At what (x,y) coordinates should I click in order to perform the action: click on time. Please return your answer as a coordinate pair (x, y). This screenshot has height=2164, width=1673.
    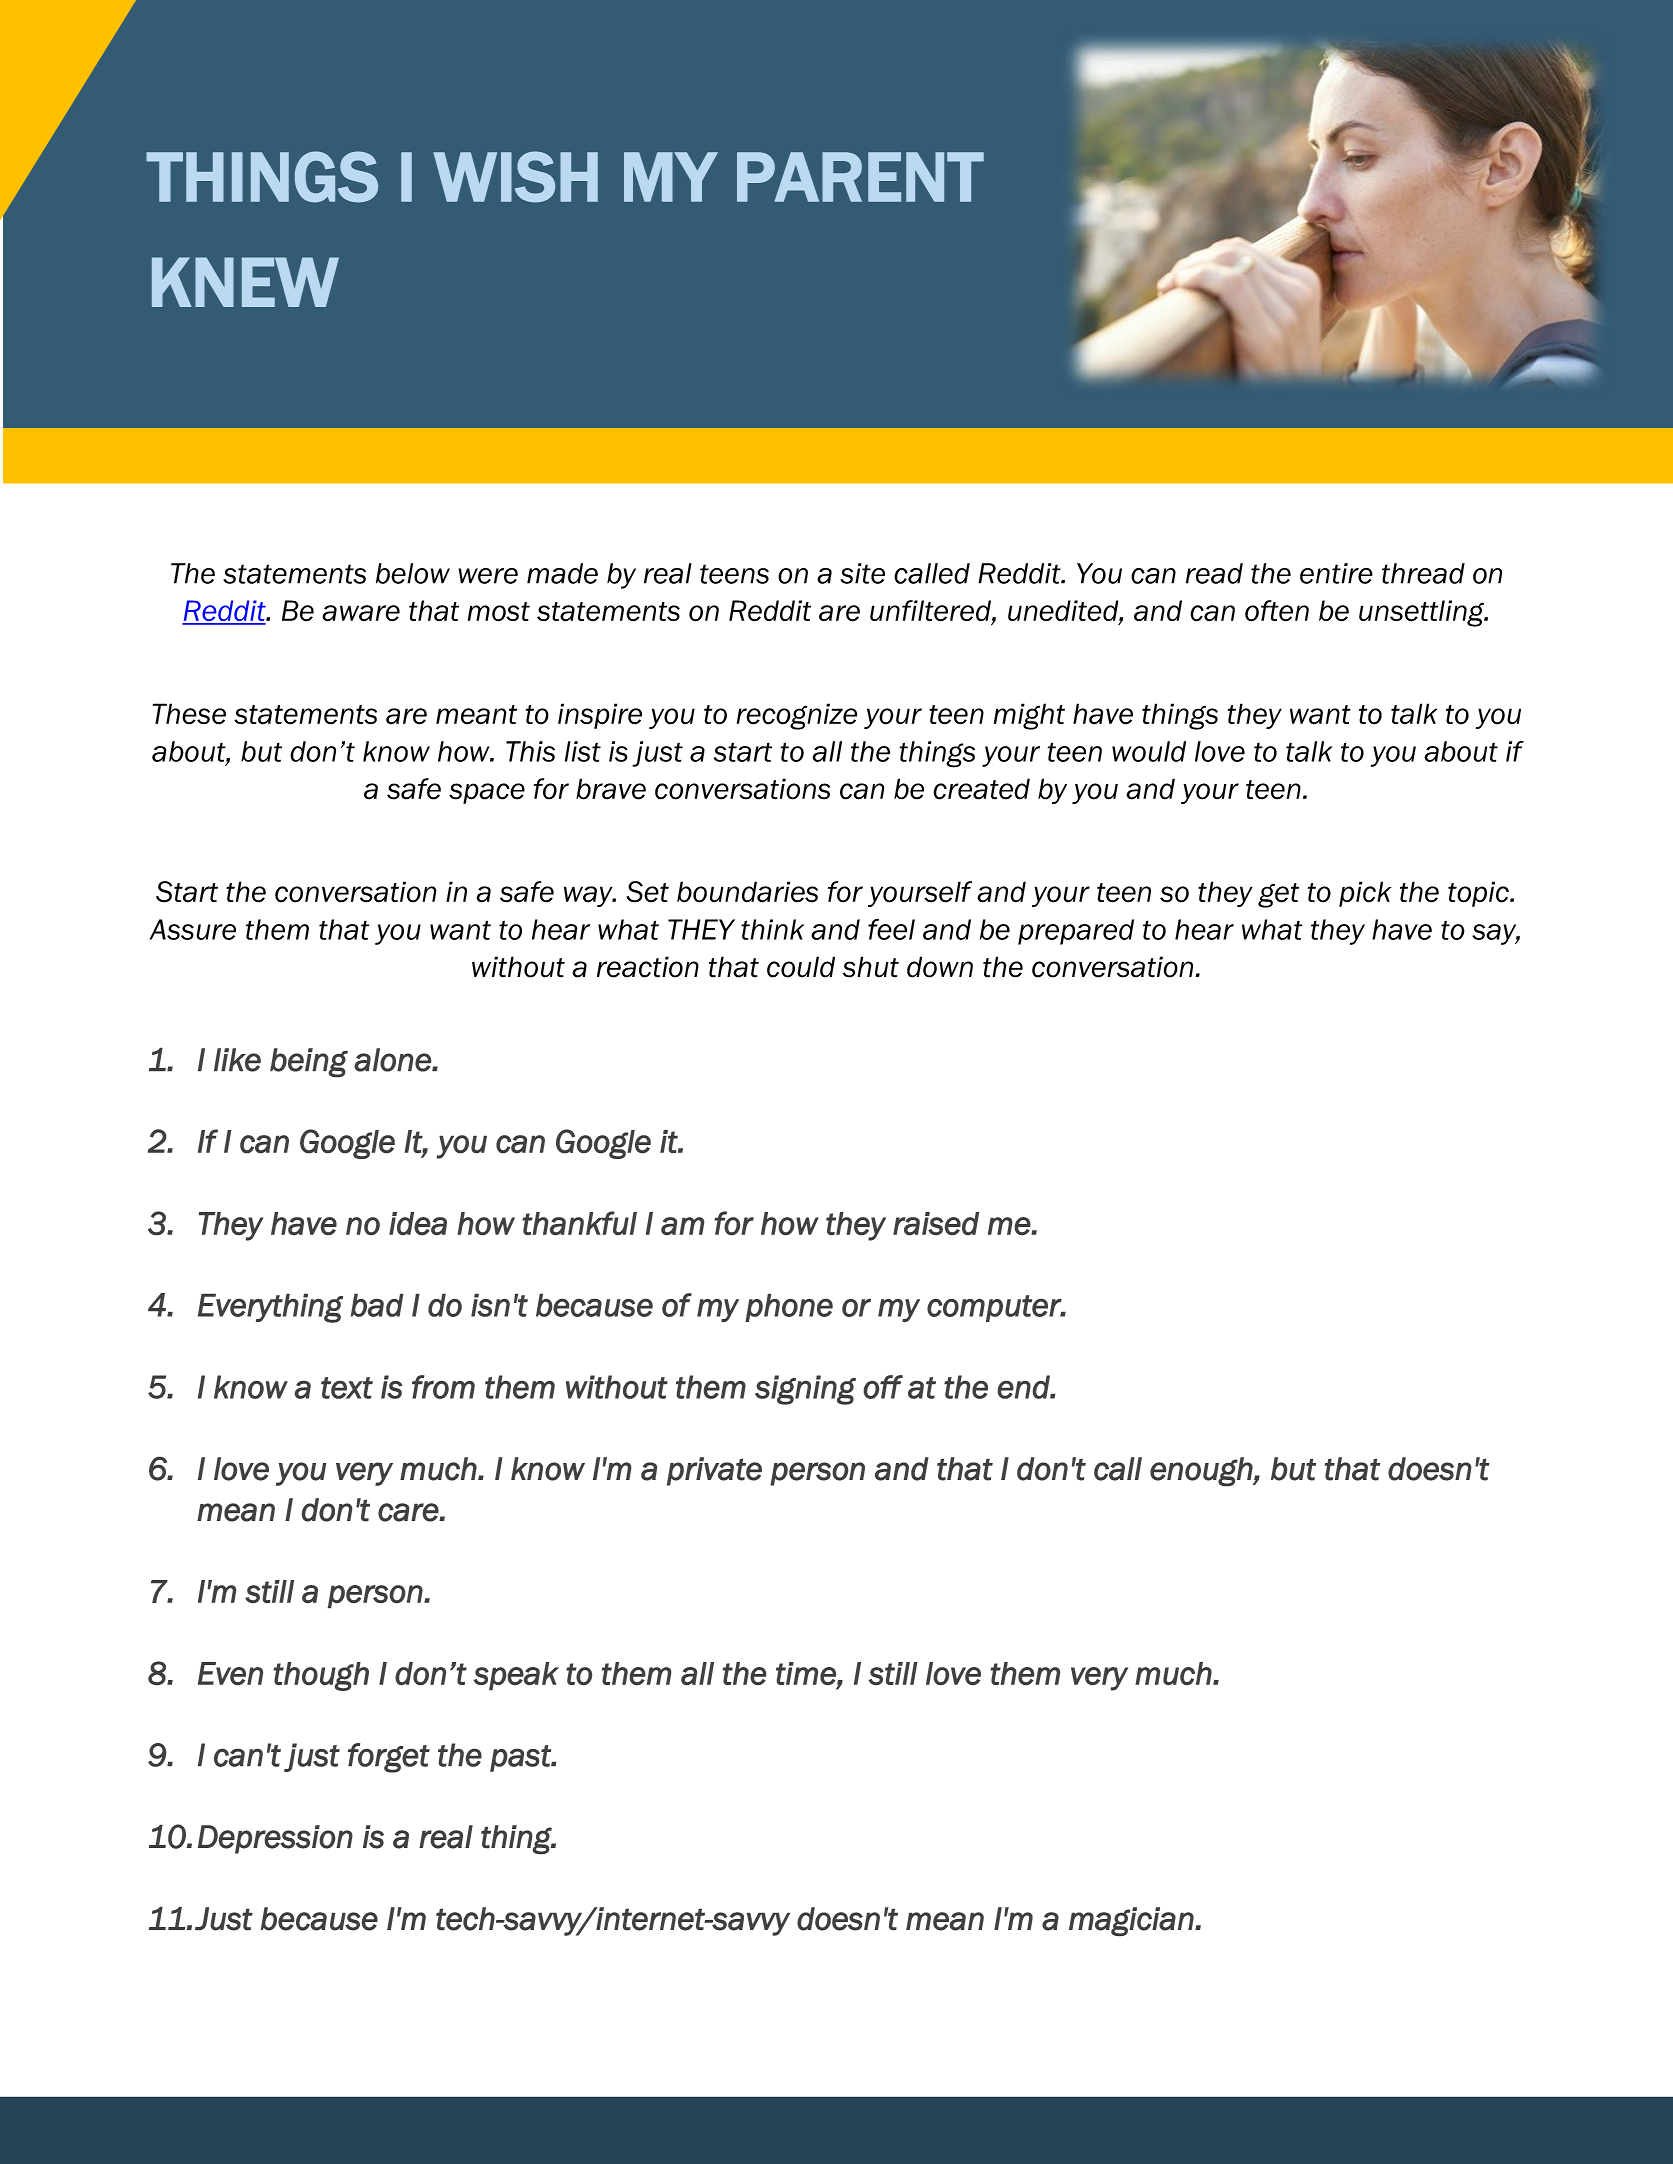
    Looking at the image, I should click on (807, 1674).
